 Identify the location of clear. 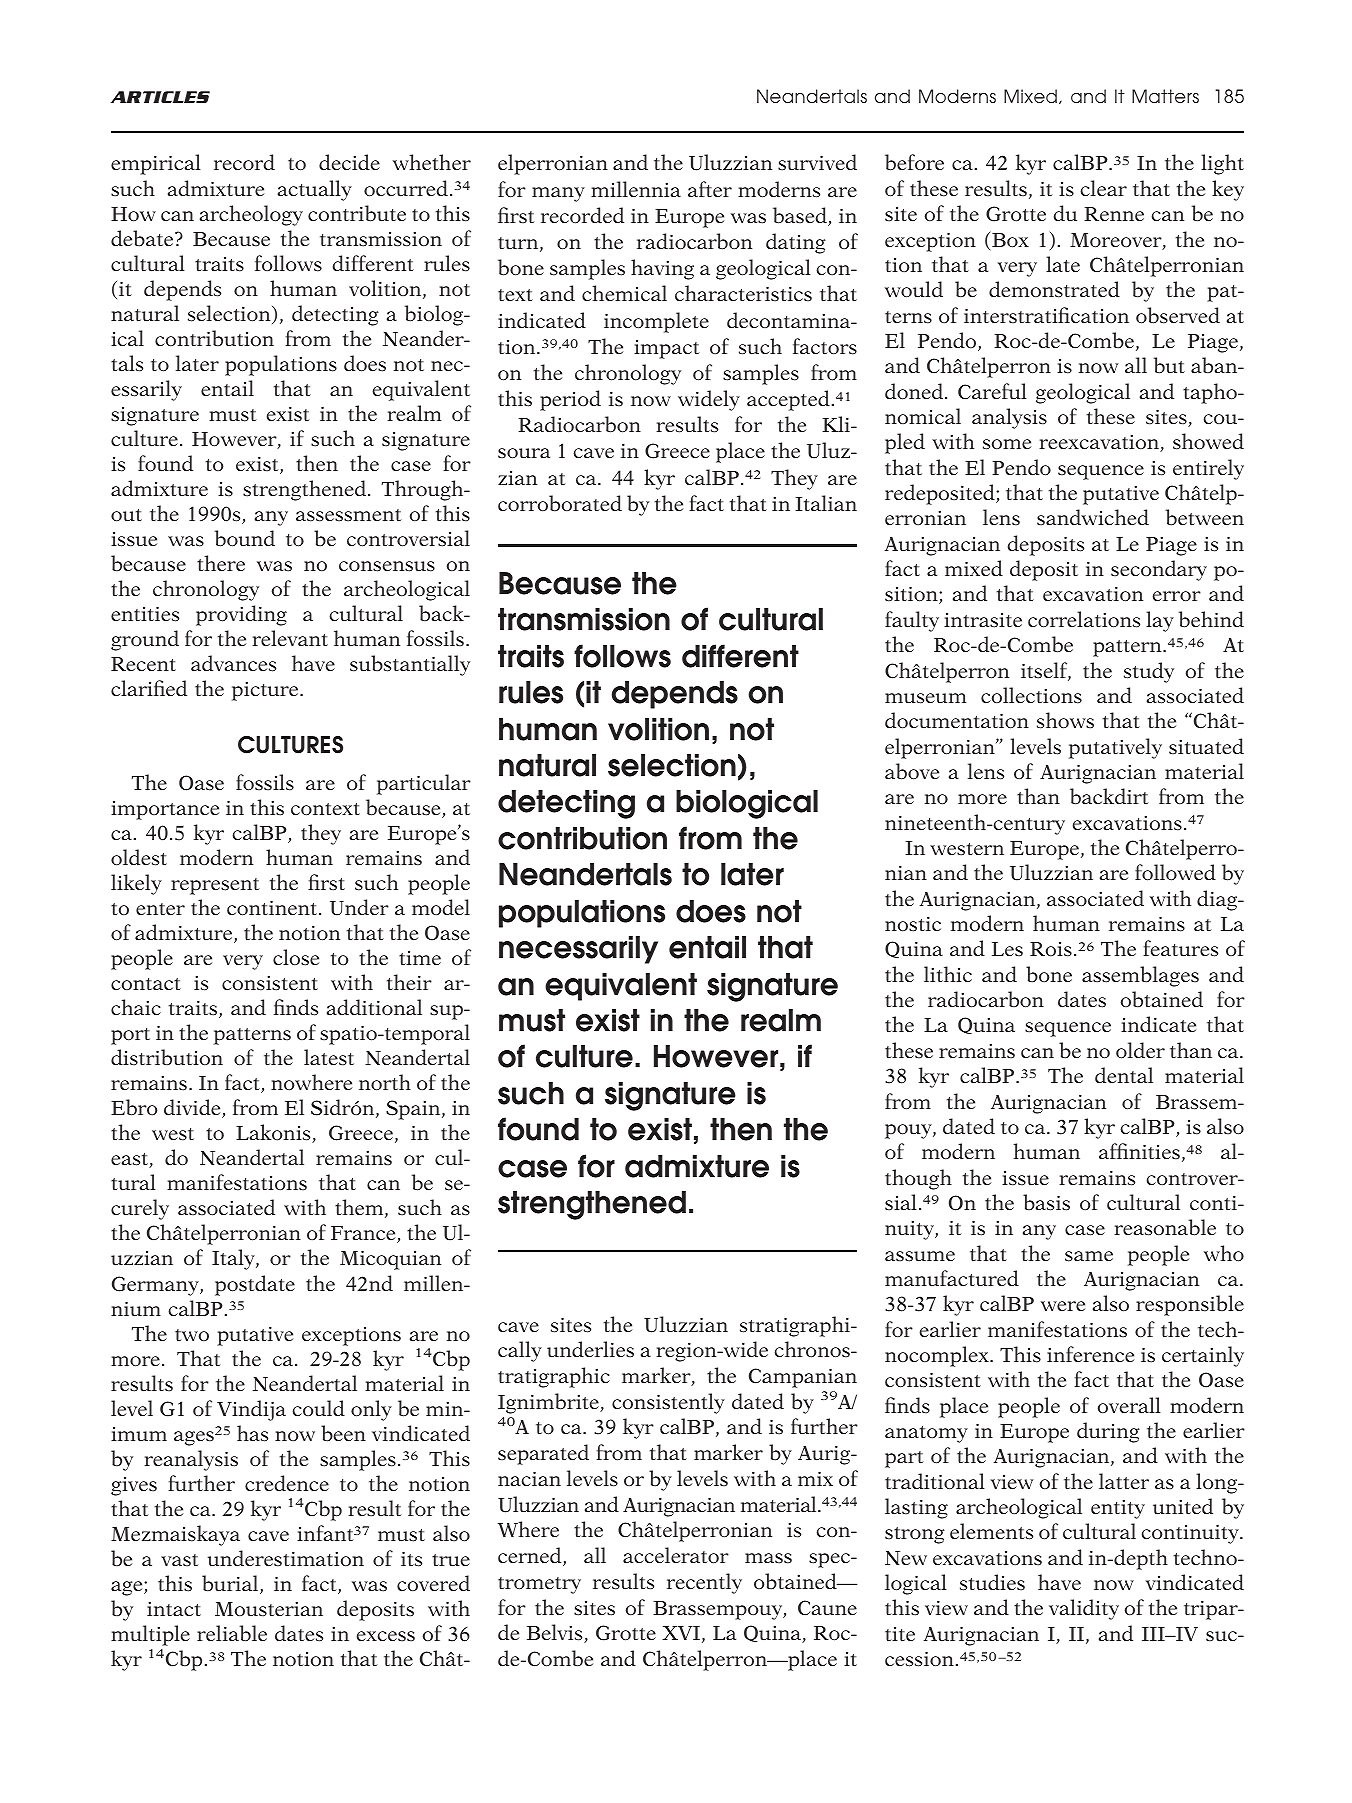
(1103, 188).
